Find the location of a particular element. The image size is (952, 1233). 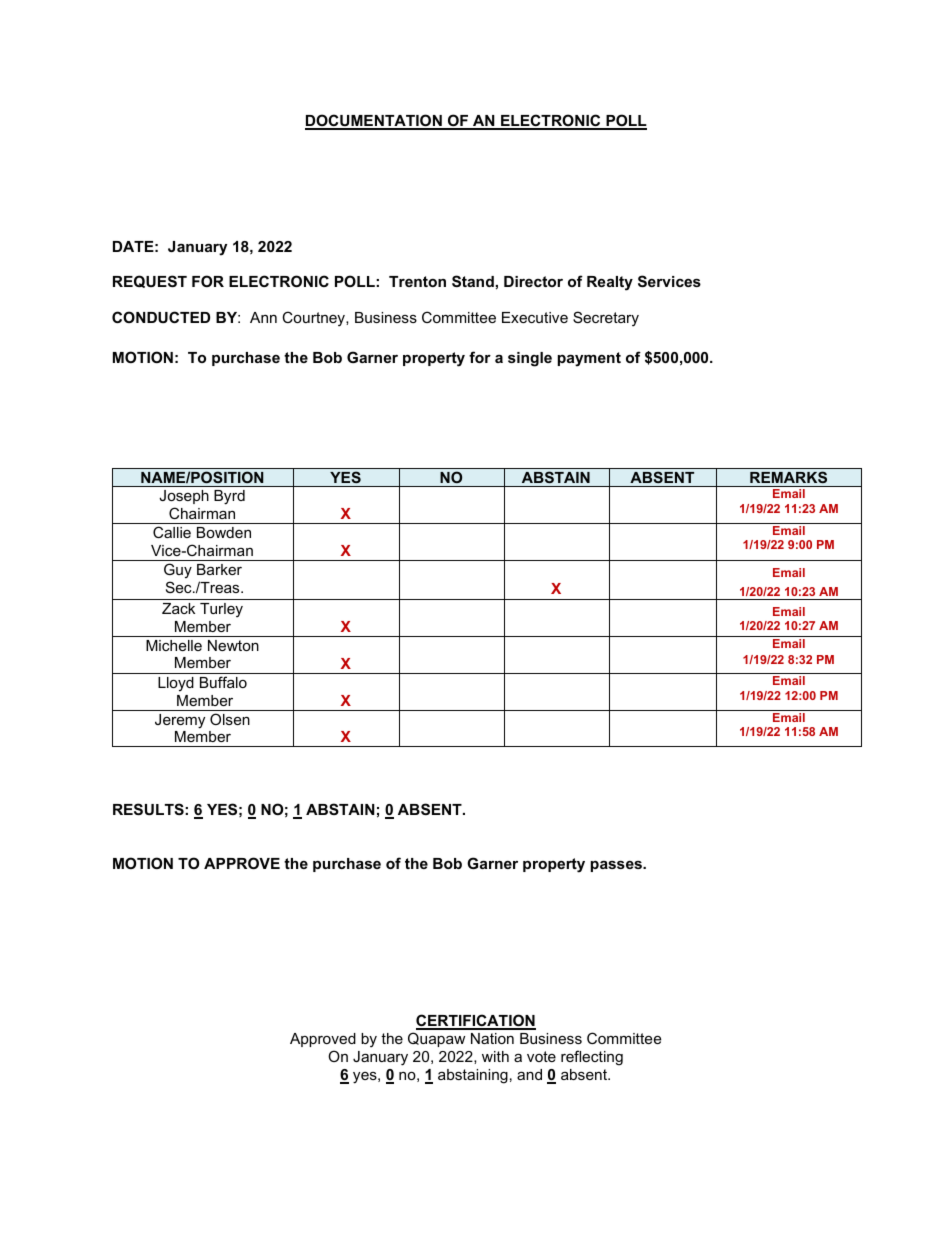

Director is located at coordinates (533, 281).
